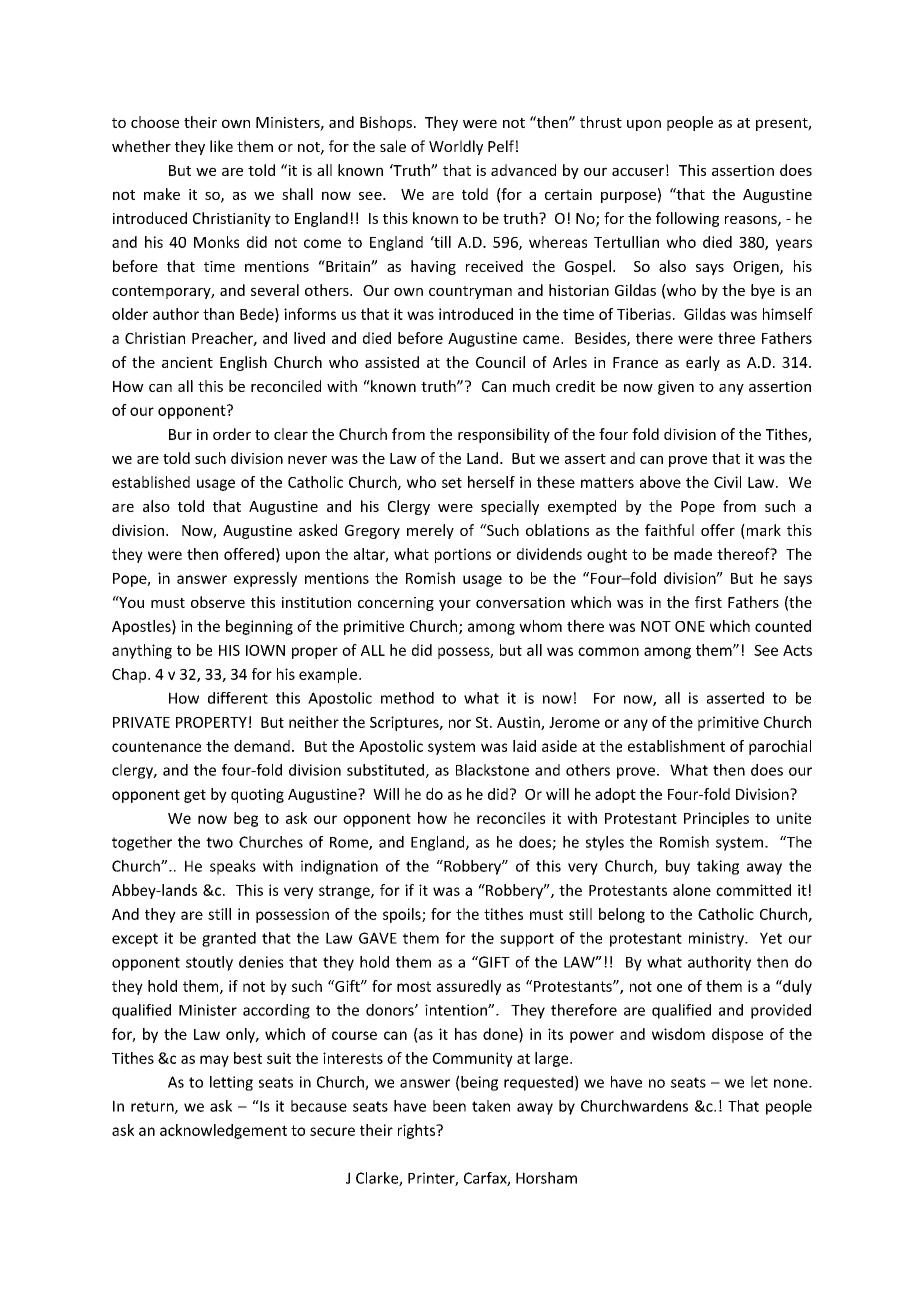 The width and height of the document is (924, 1308). What do you see at coordinates (456, 147) in the document?
I see `Worldly` at bounding box center [456, 147].
